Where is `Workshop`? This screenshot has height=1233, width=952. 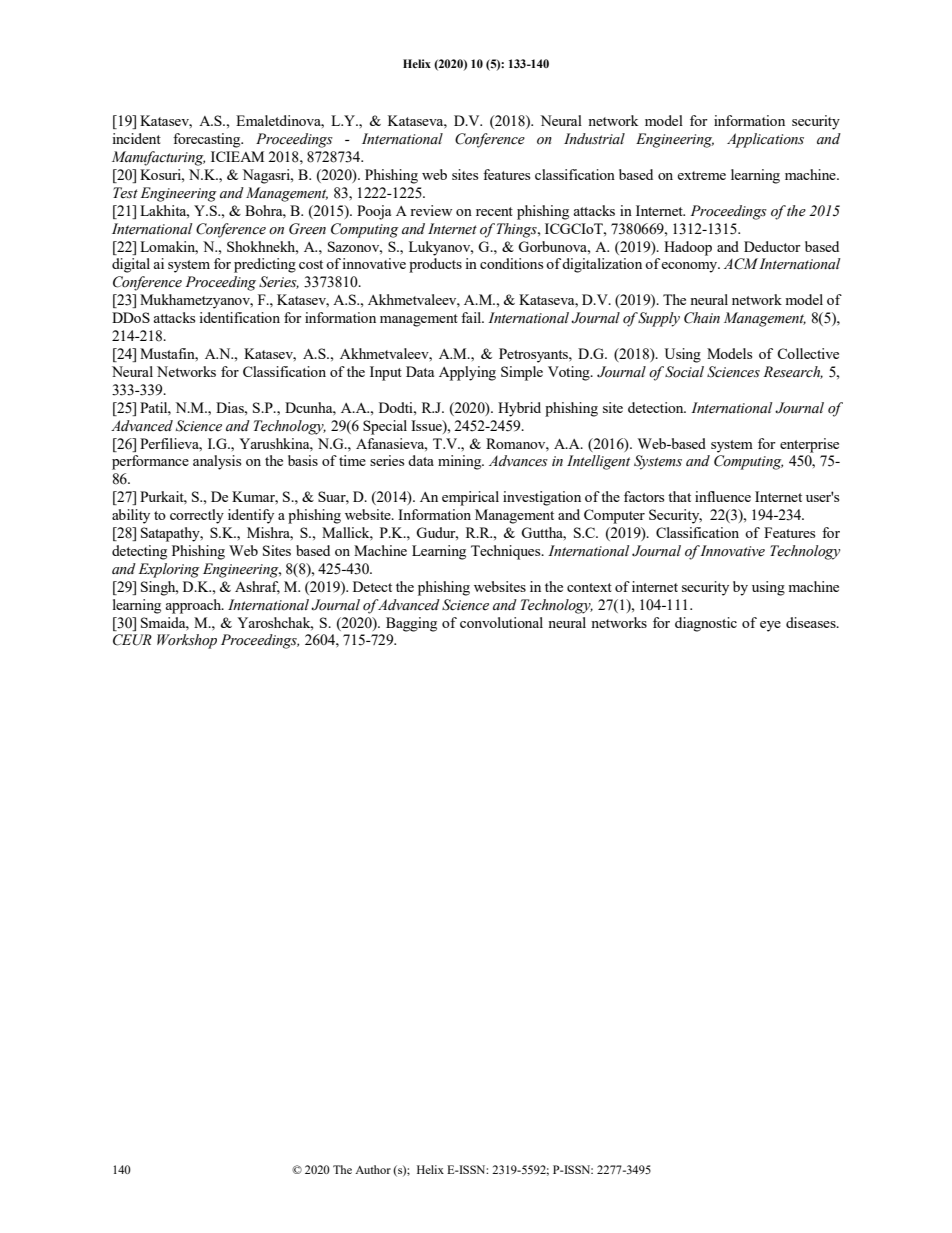
Workshop is located at coordinates (187, 641).
